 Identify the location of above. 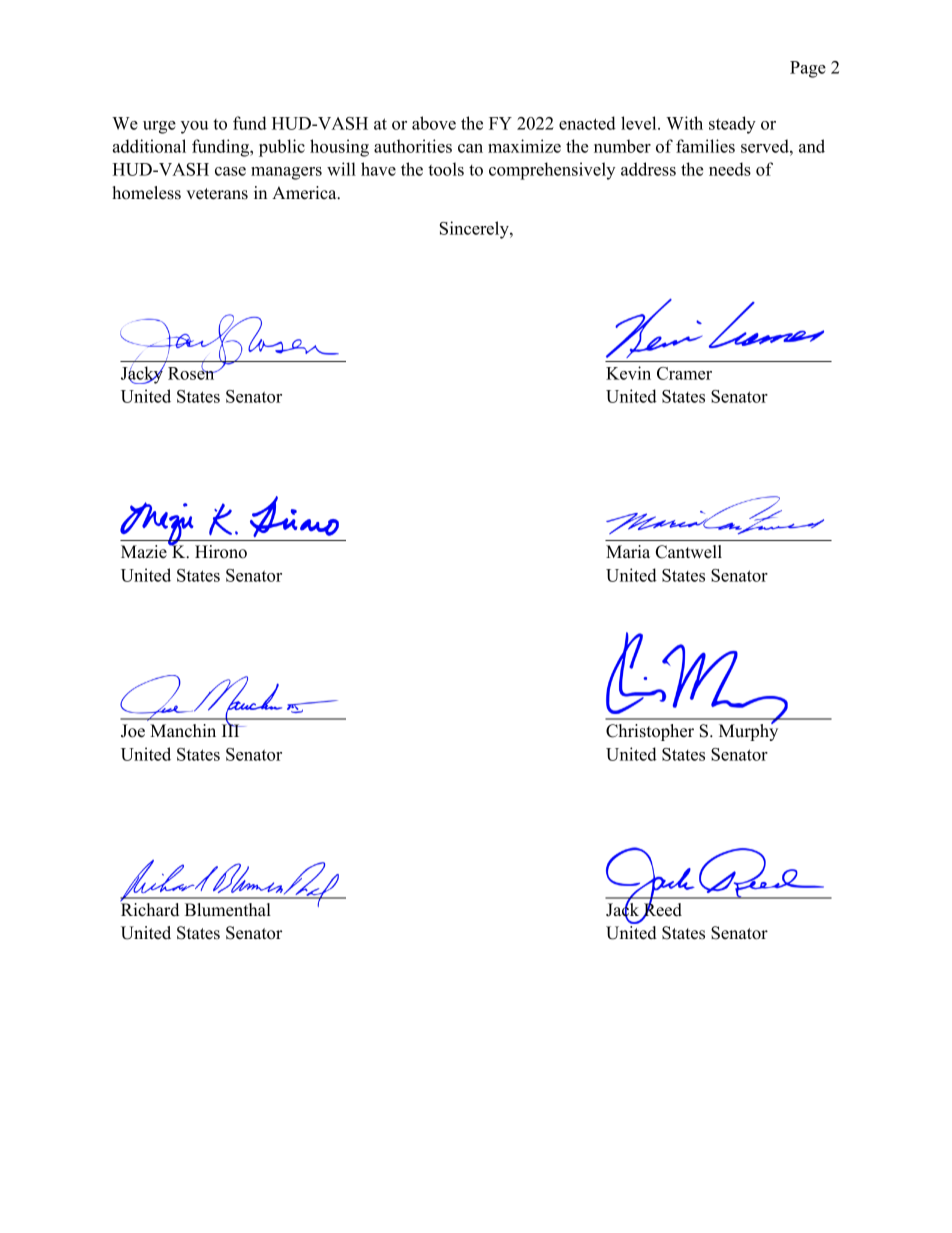
(434, 123).
